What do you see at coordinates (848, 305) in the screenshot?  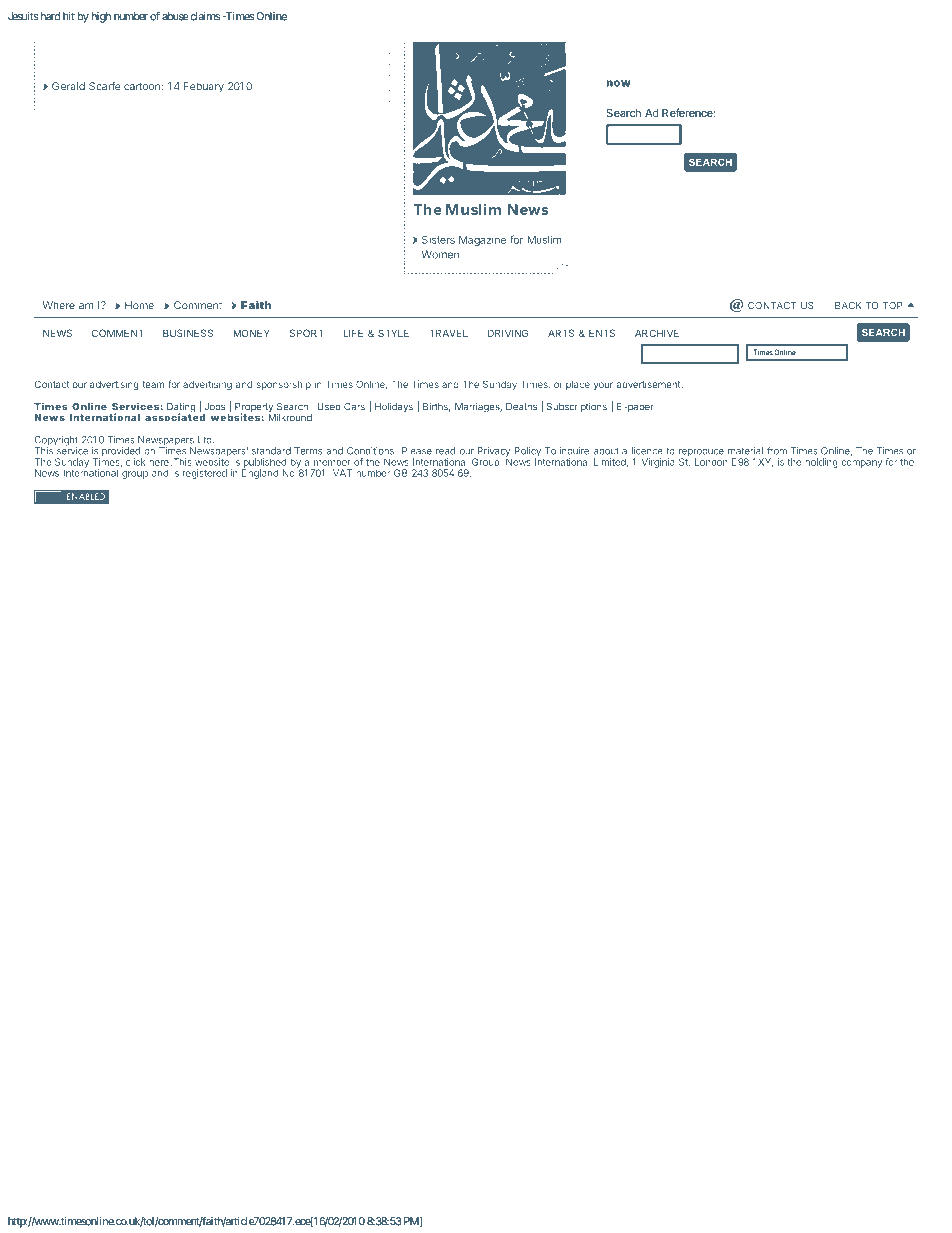 I see `BACK` at bounding box center [848, 305].
